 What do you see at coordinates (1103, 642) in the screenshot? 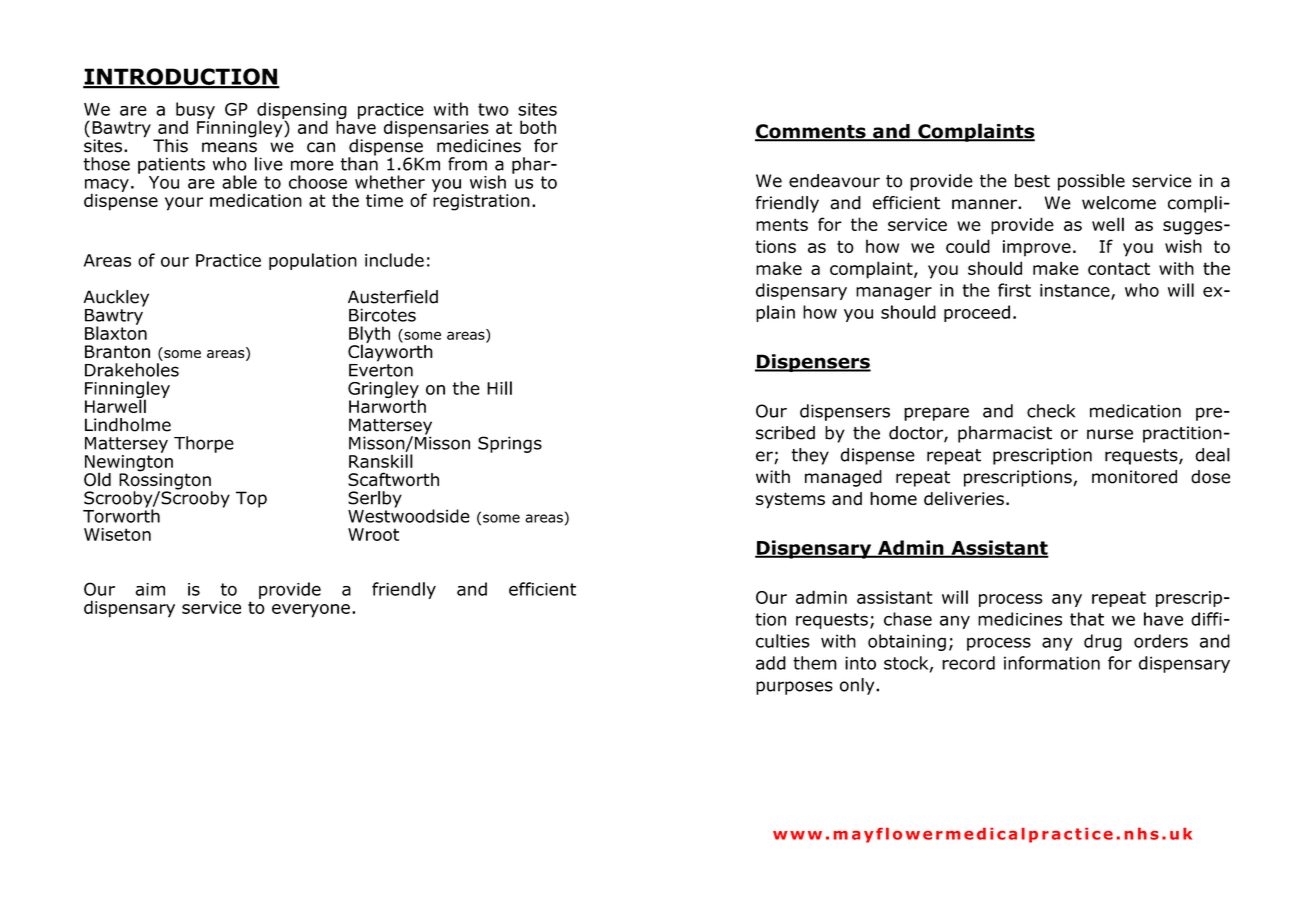
I see `drug` at bounding box center [1103, 642].
